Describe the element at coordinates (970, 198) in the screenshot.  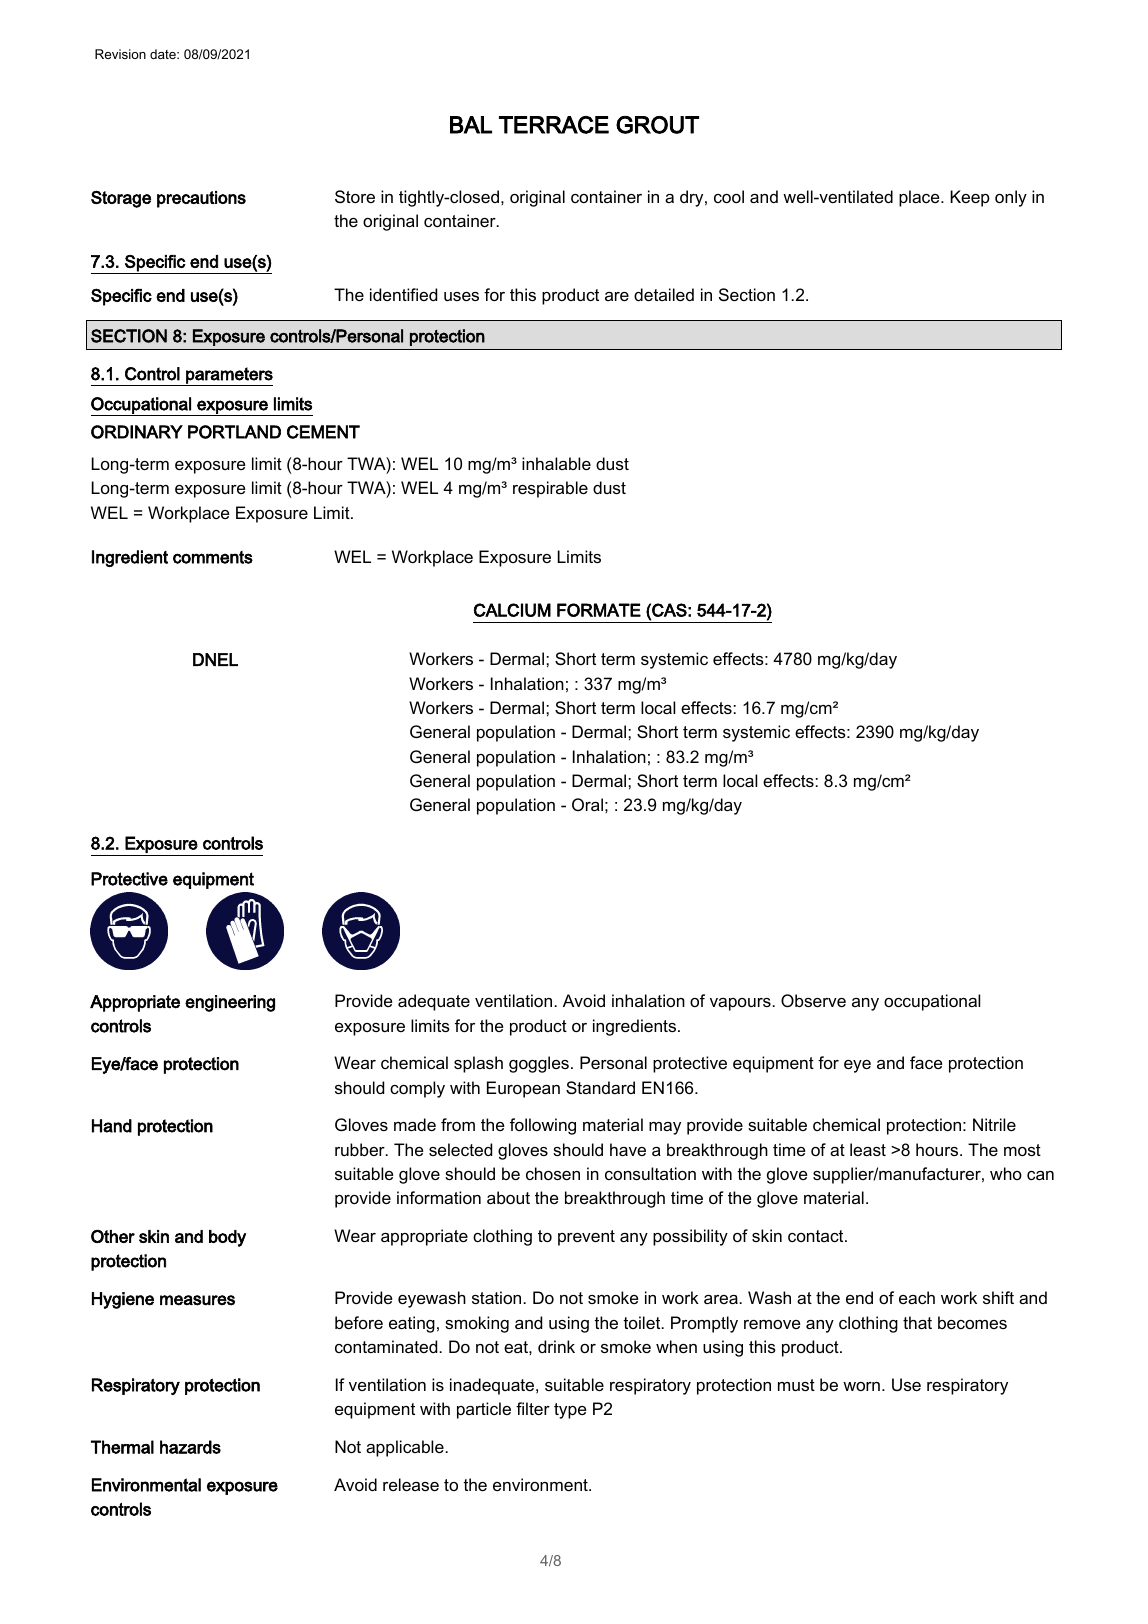
I see `Keep` at that location.
